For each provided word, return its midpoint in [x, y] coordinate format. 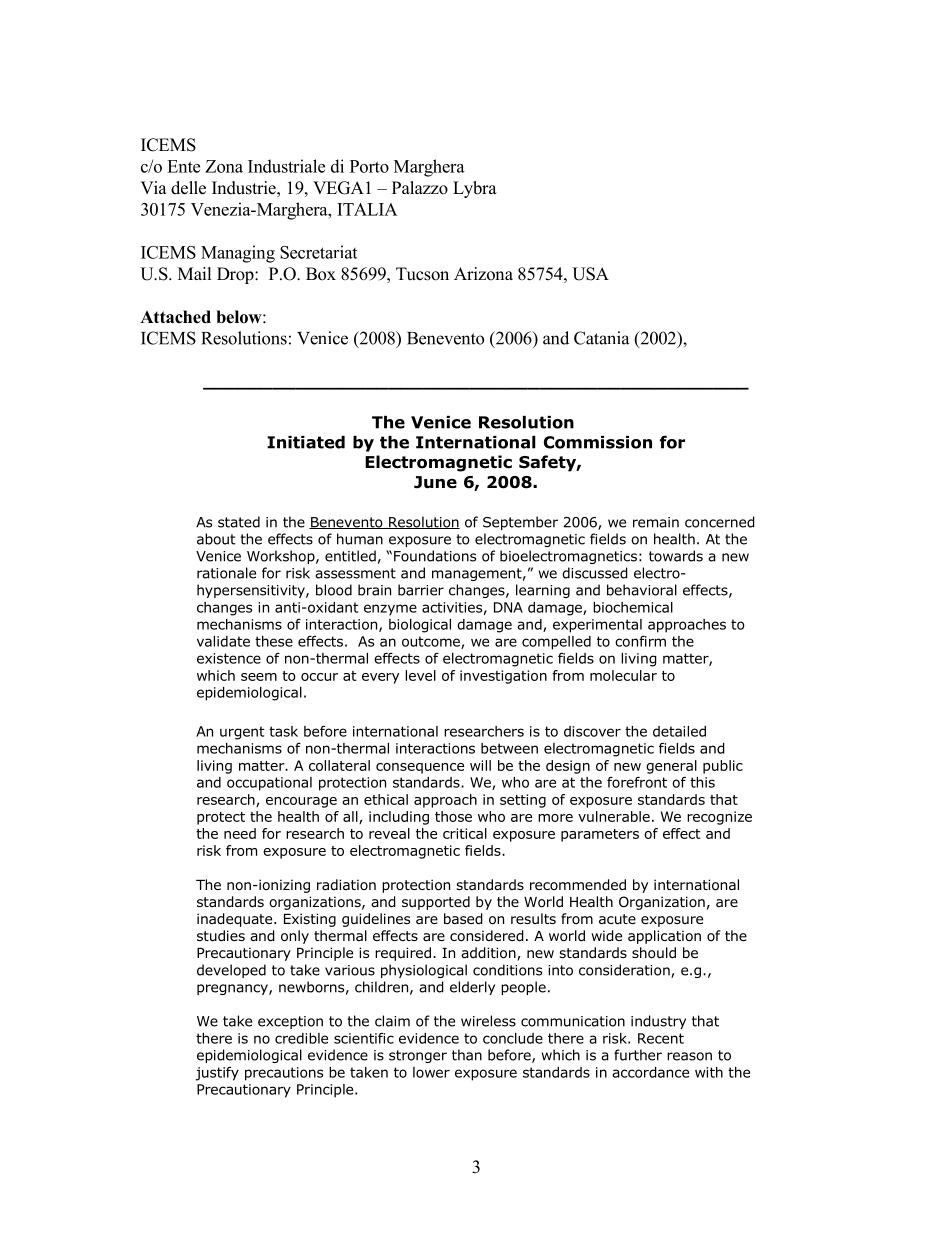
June [435, 482]
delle [188, 188]
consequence [420, 768]
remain [656, 522]
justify [217, 1074]
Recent [661, 1038]
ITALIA [367, 209]
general [671, 767]
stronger [418, 1056]
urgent [242, 733]
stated [239, 522]
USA [590, 274]
